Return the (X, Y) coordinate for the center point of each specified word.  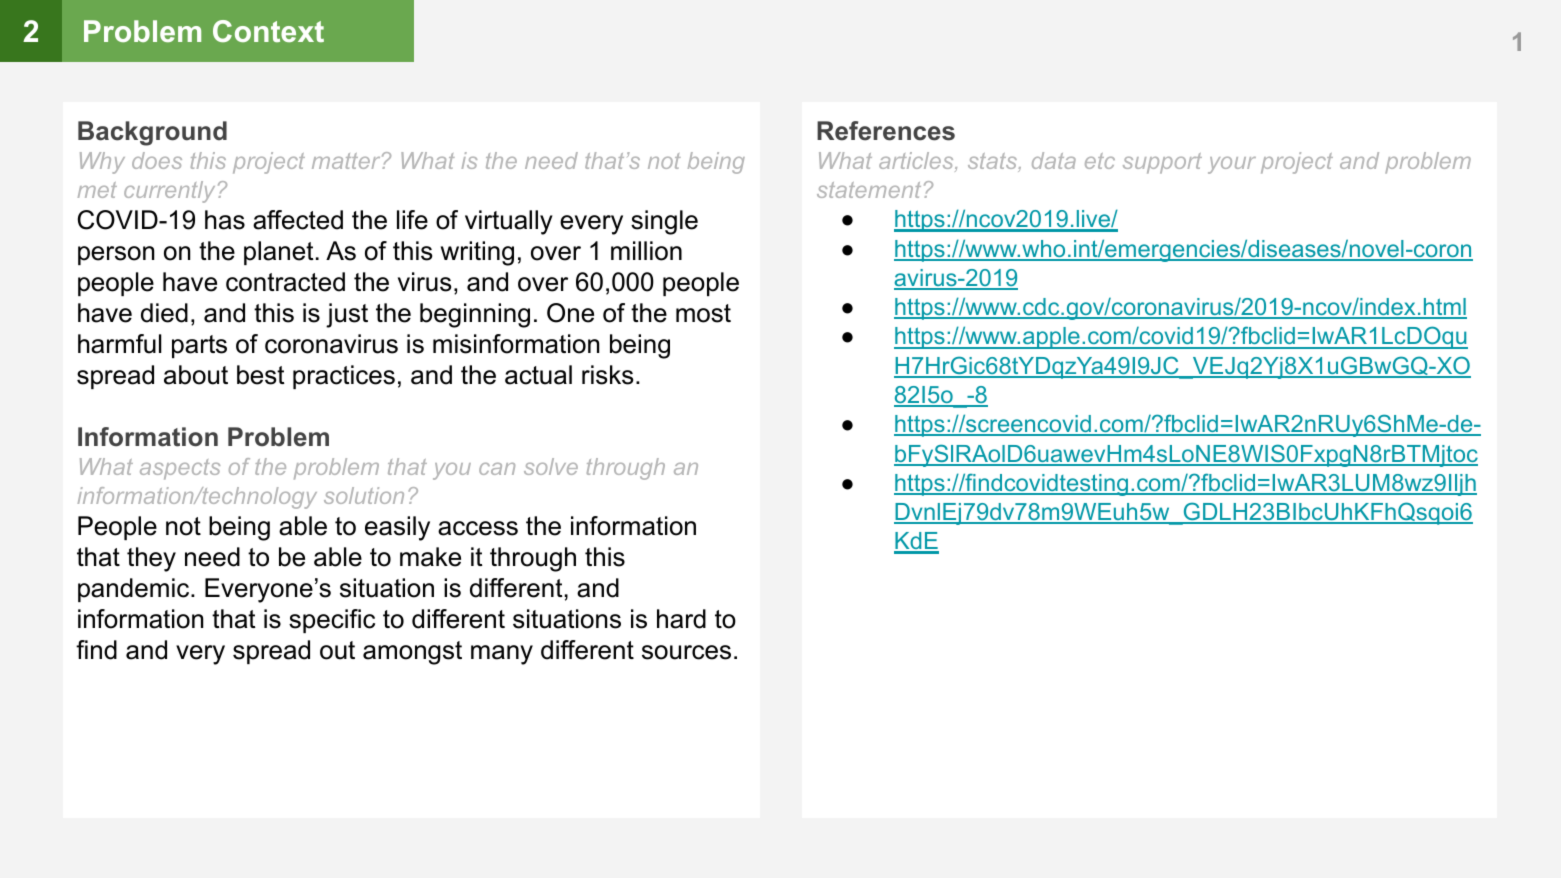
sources (686, 652)
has (225, 220)
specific (332, 621)
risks (607, 375)
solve (551, 466)
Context (268, 31)
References (886, 131)
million (646, 251)
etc (1100, 161)
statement (869, 190)
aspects (180, 469)
